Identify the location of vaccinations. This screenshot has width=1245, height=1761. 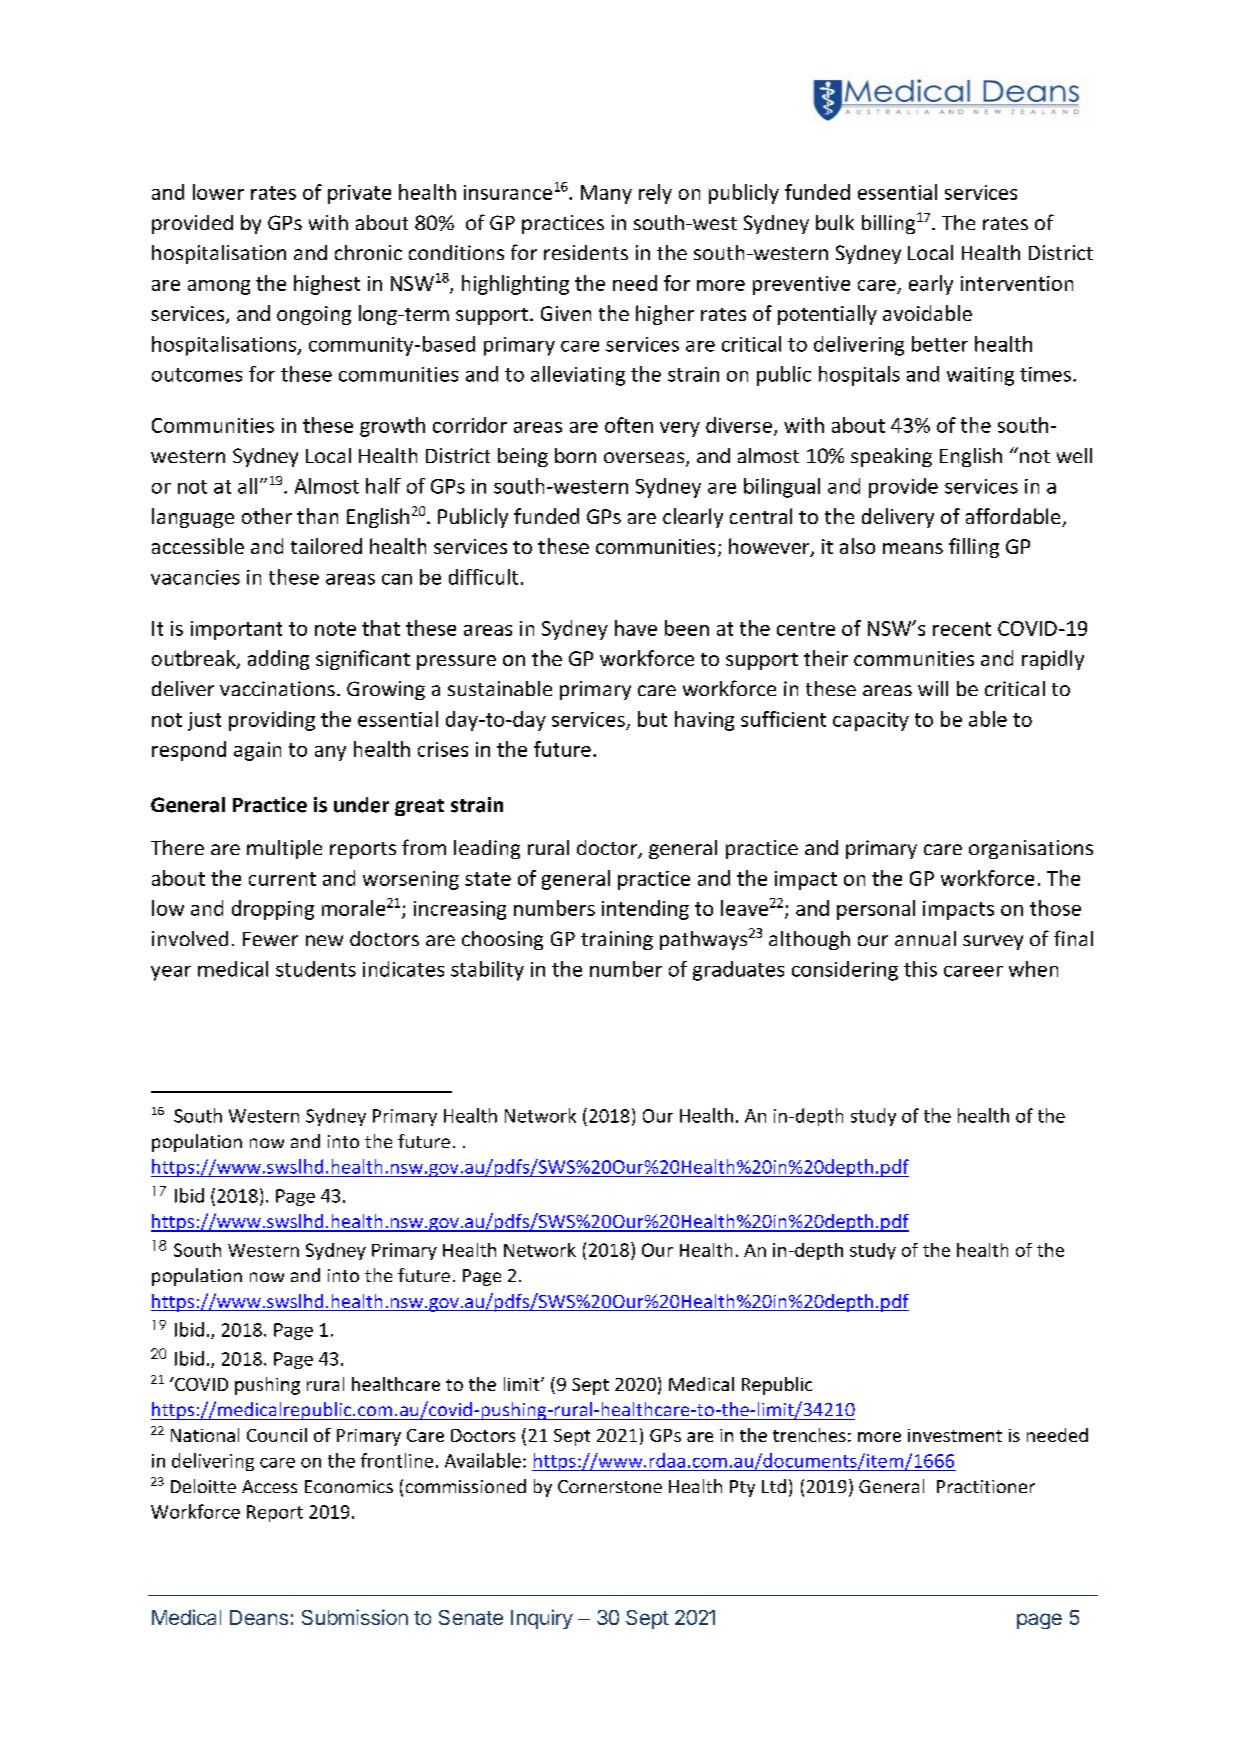
(277, 688).
